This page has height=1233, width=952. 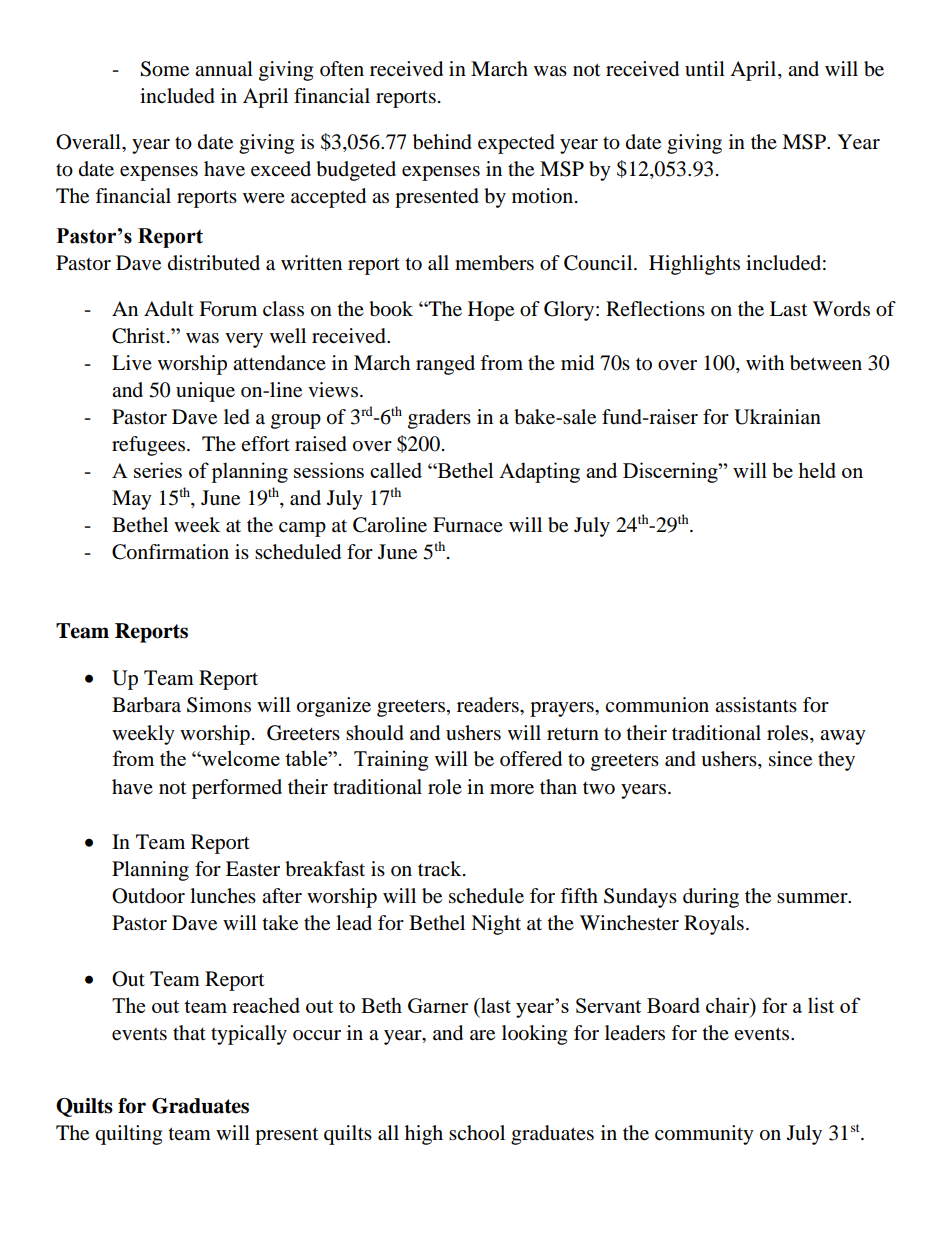 I want to click on Forum, so click(x=228, y=309).
